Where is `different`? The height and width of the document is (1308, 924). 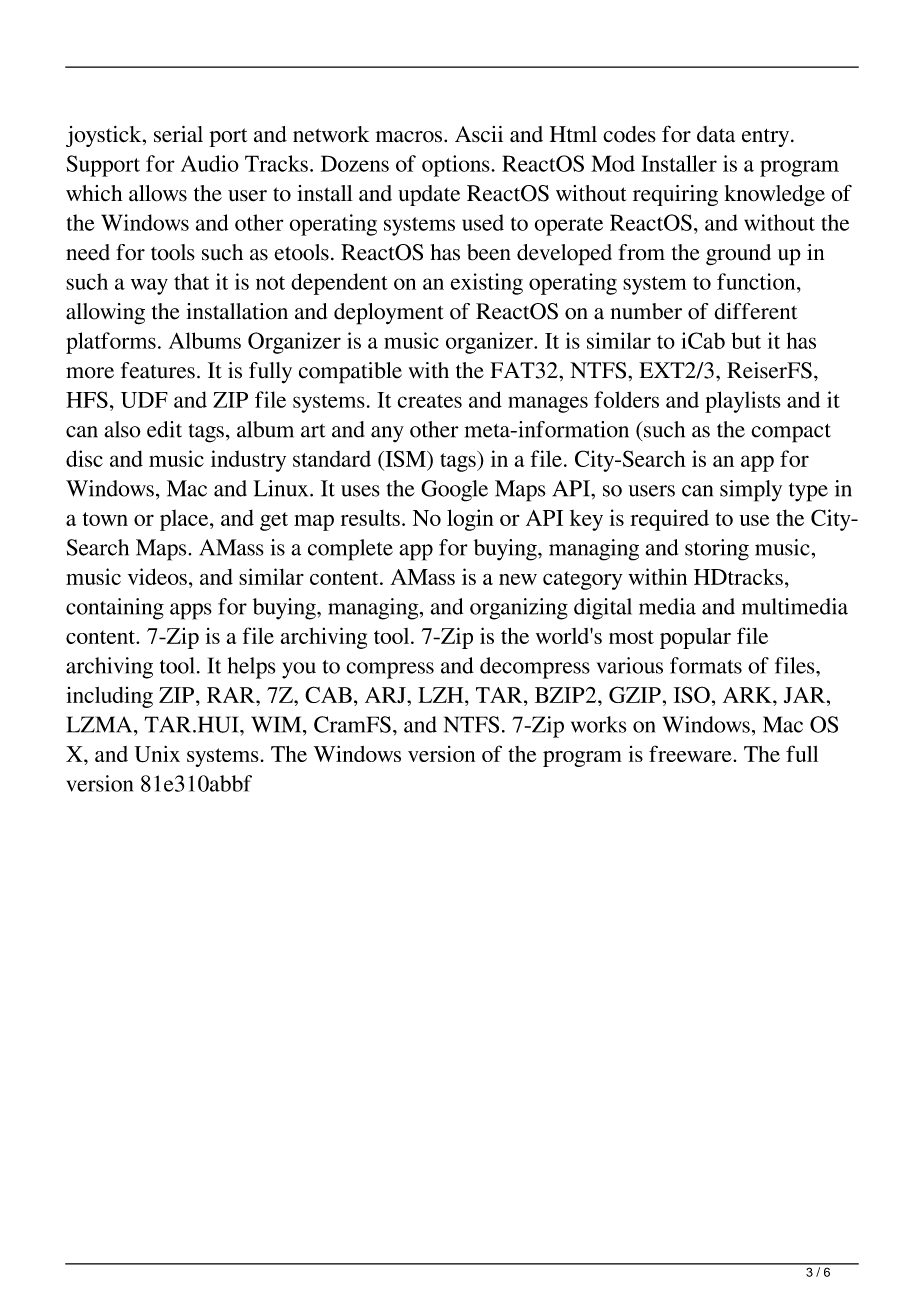
different is located at coordinates (756, 311).
